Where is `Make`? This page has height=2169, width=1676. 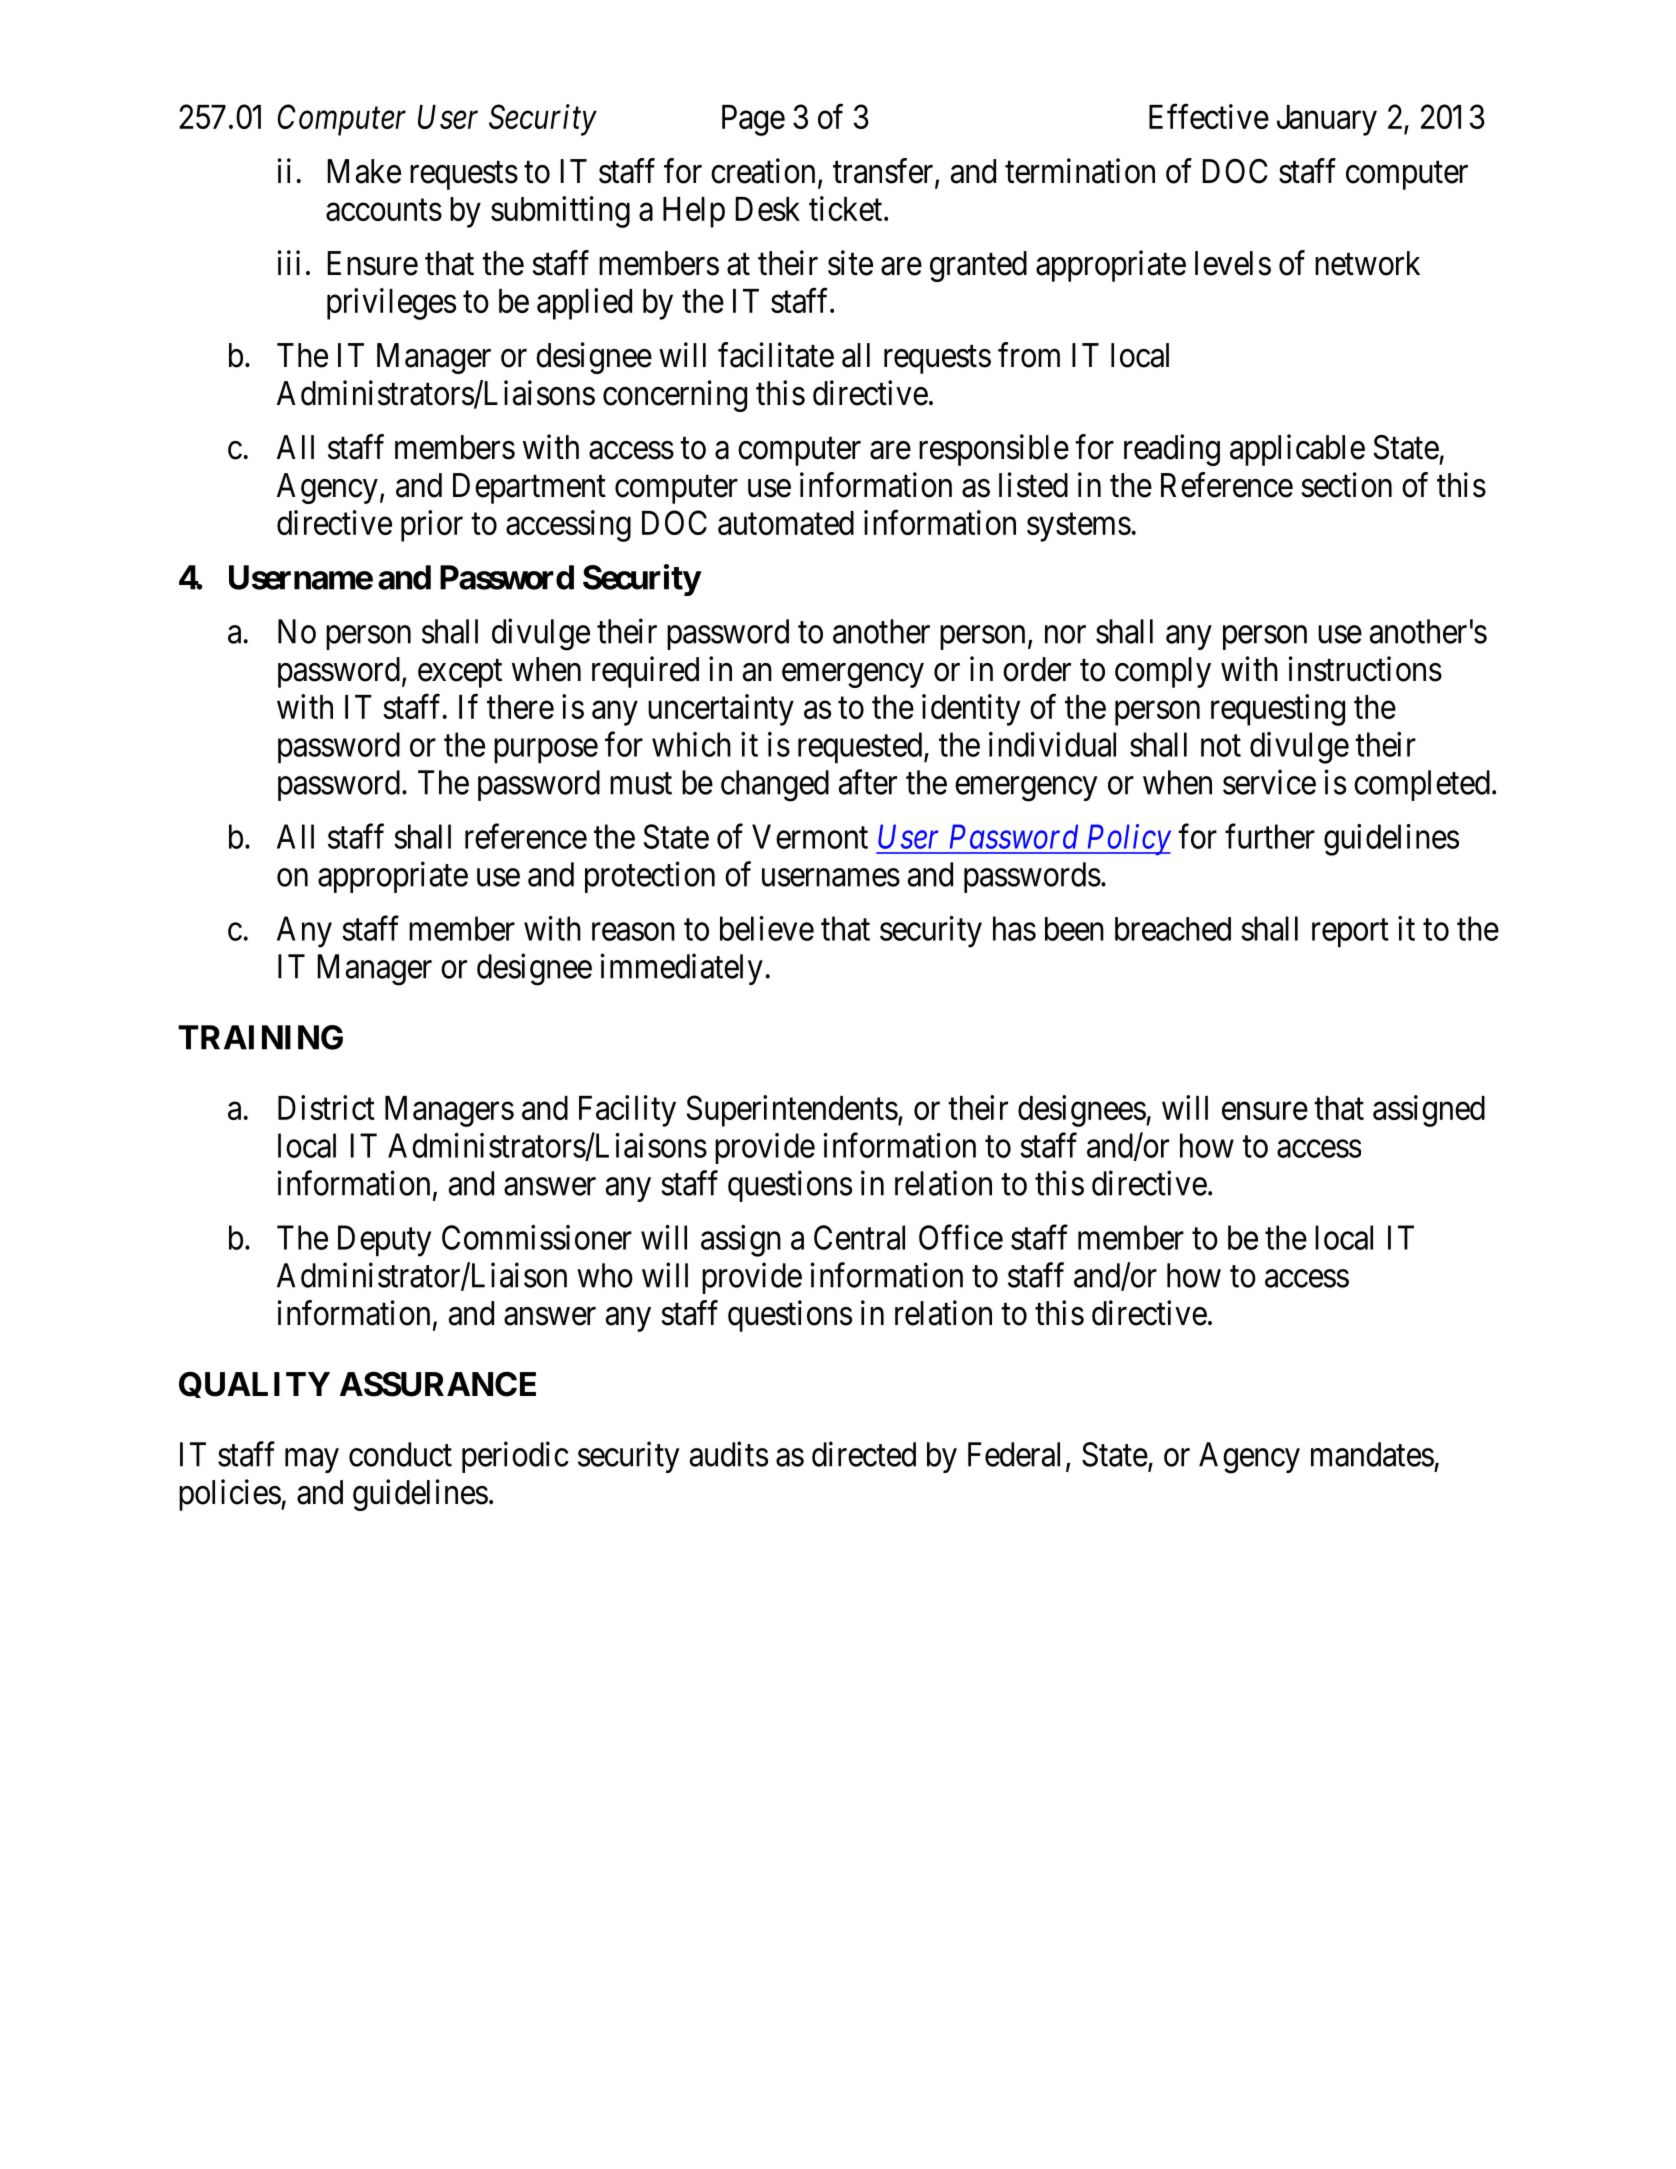 Make is located at coordinates (364, 171).
